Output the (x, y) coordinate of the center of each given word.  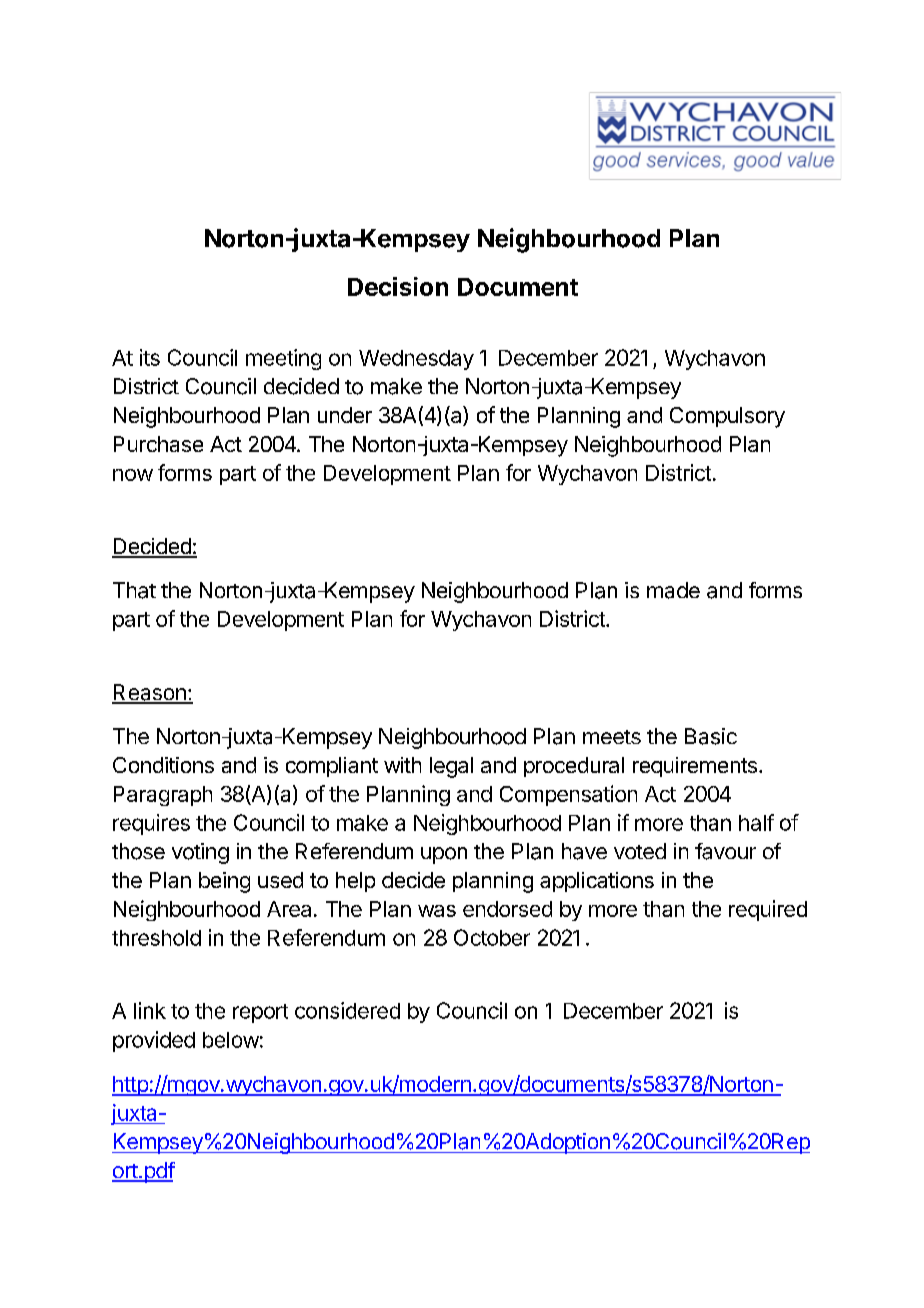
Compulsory (727, 417)
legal (451, 767)
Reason (150, 693)
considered (347, 1010)
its (150, 357)
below (231, 1040)
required (768, 910)
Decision (398, 286)
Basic (711, 736)
